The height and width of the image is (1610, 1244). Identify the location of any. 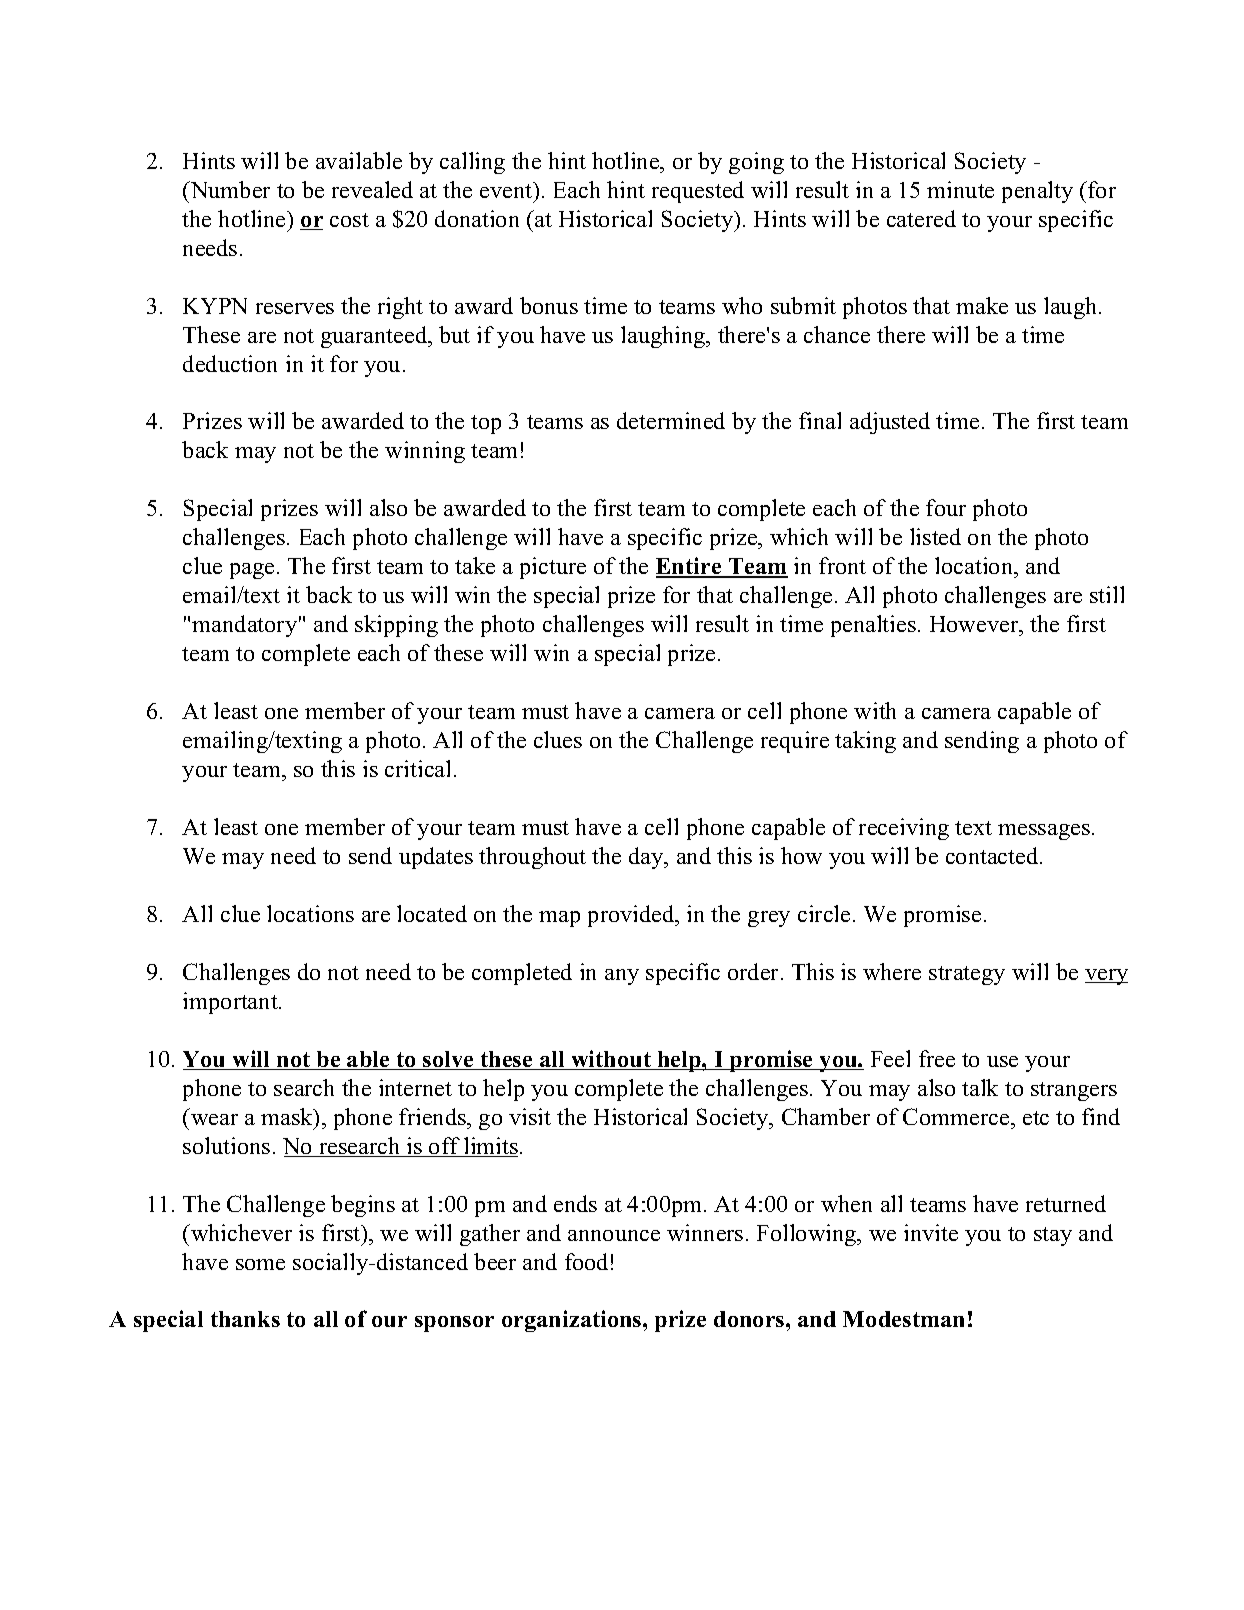
(622, 977).
